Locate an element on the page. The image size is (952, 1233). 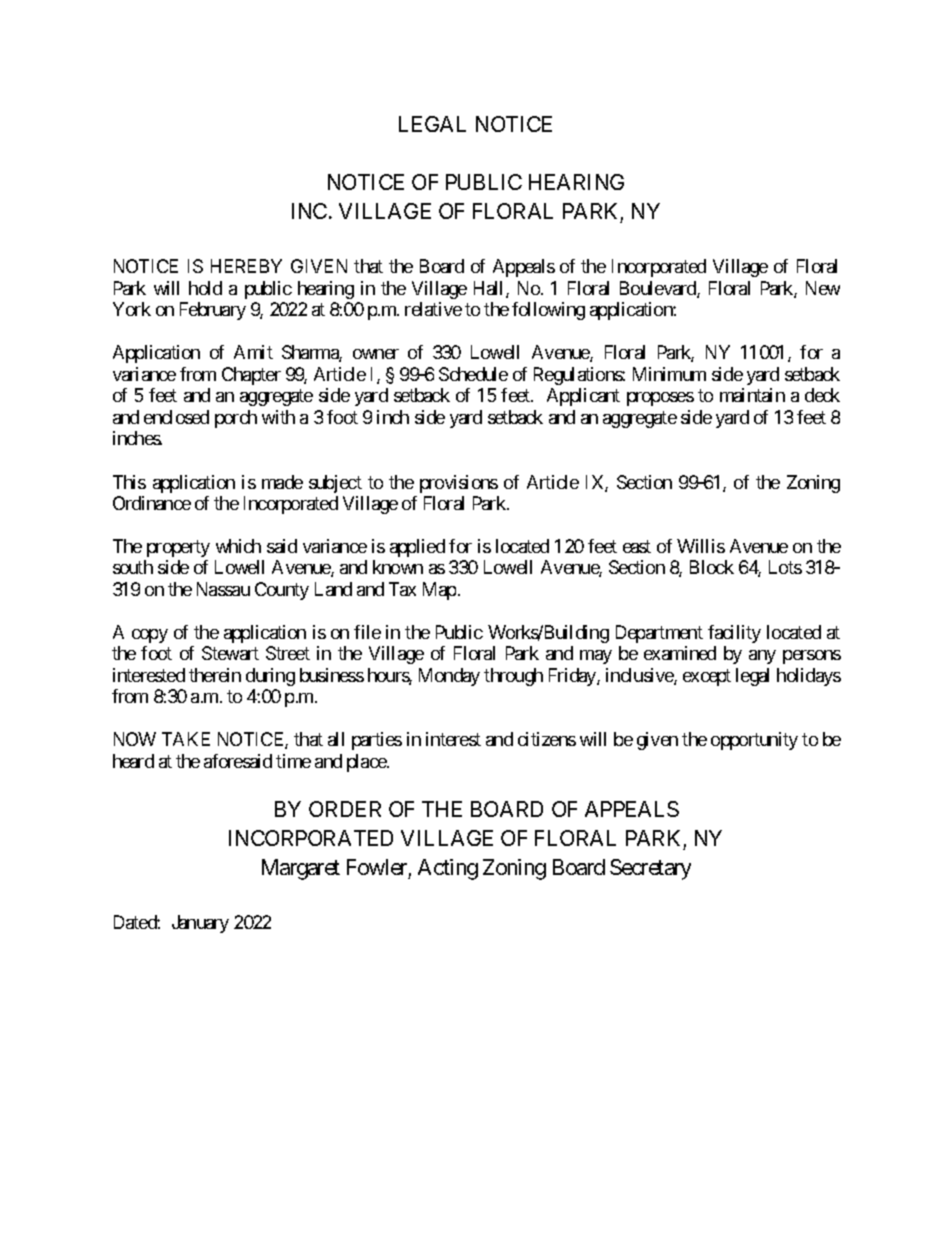
provisions is located at coordinates (459, 484).
